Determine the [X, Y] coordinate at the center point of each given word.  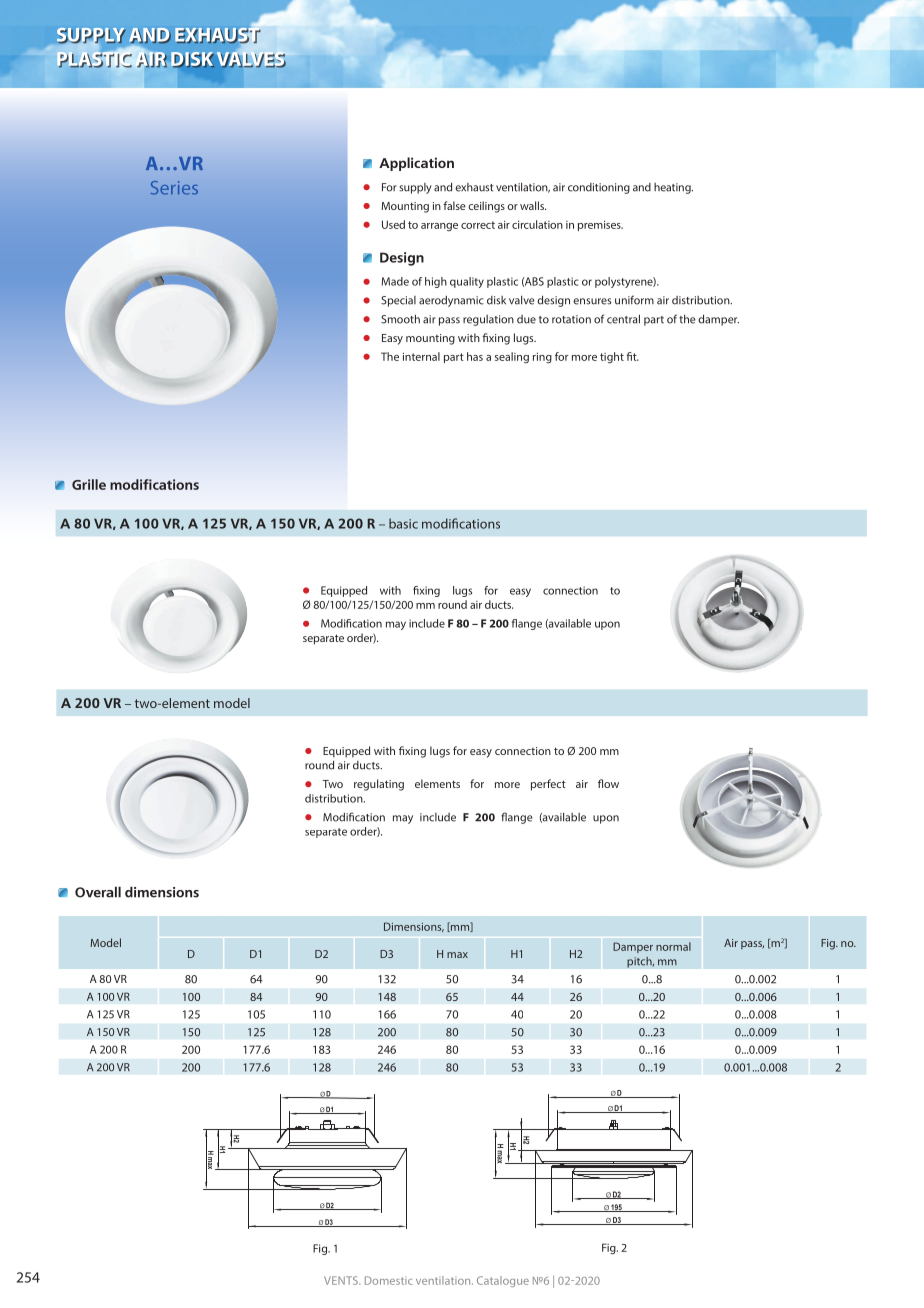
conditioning [599, 188]
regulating [379, 785]
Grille [89, 484]
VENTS [342, 1280]
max [457, 955]
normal [673, 946]
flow [608, 783]
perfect [548, 785]
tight [612, 357]
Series [174, 188]
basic [403, 523]
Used [393, 224]
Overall [98, 892]
